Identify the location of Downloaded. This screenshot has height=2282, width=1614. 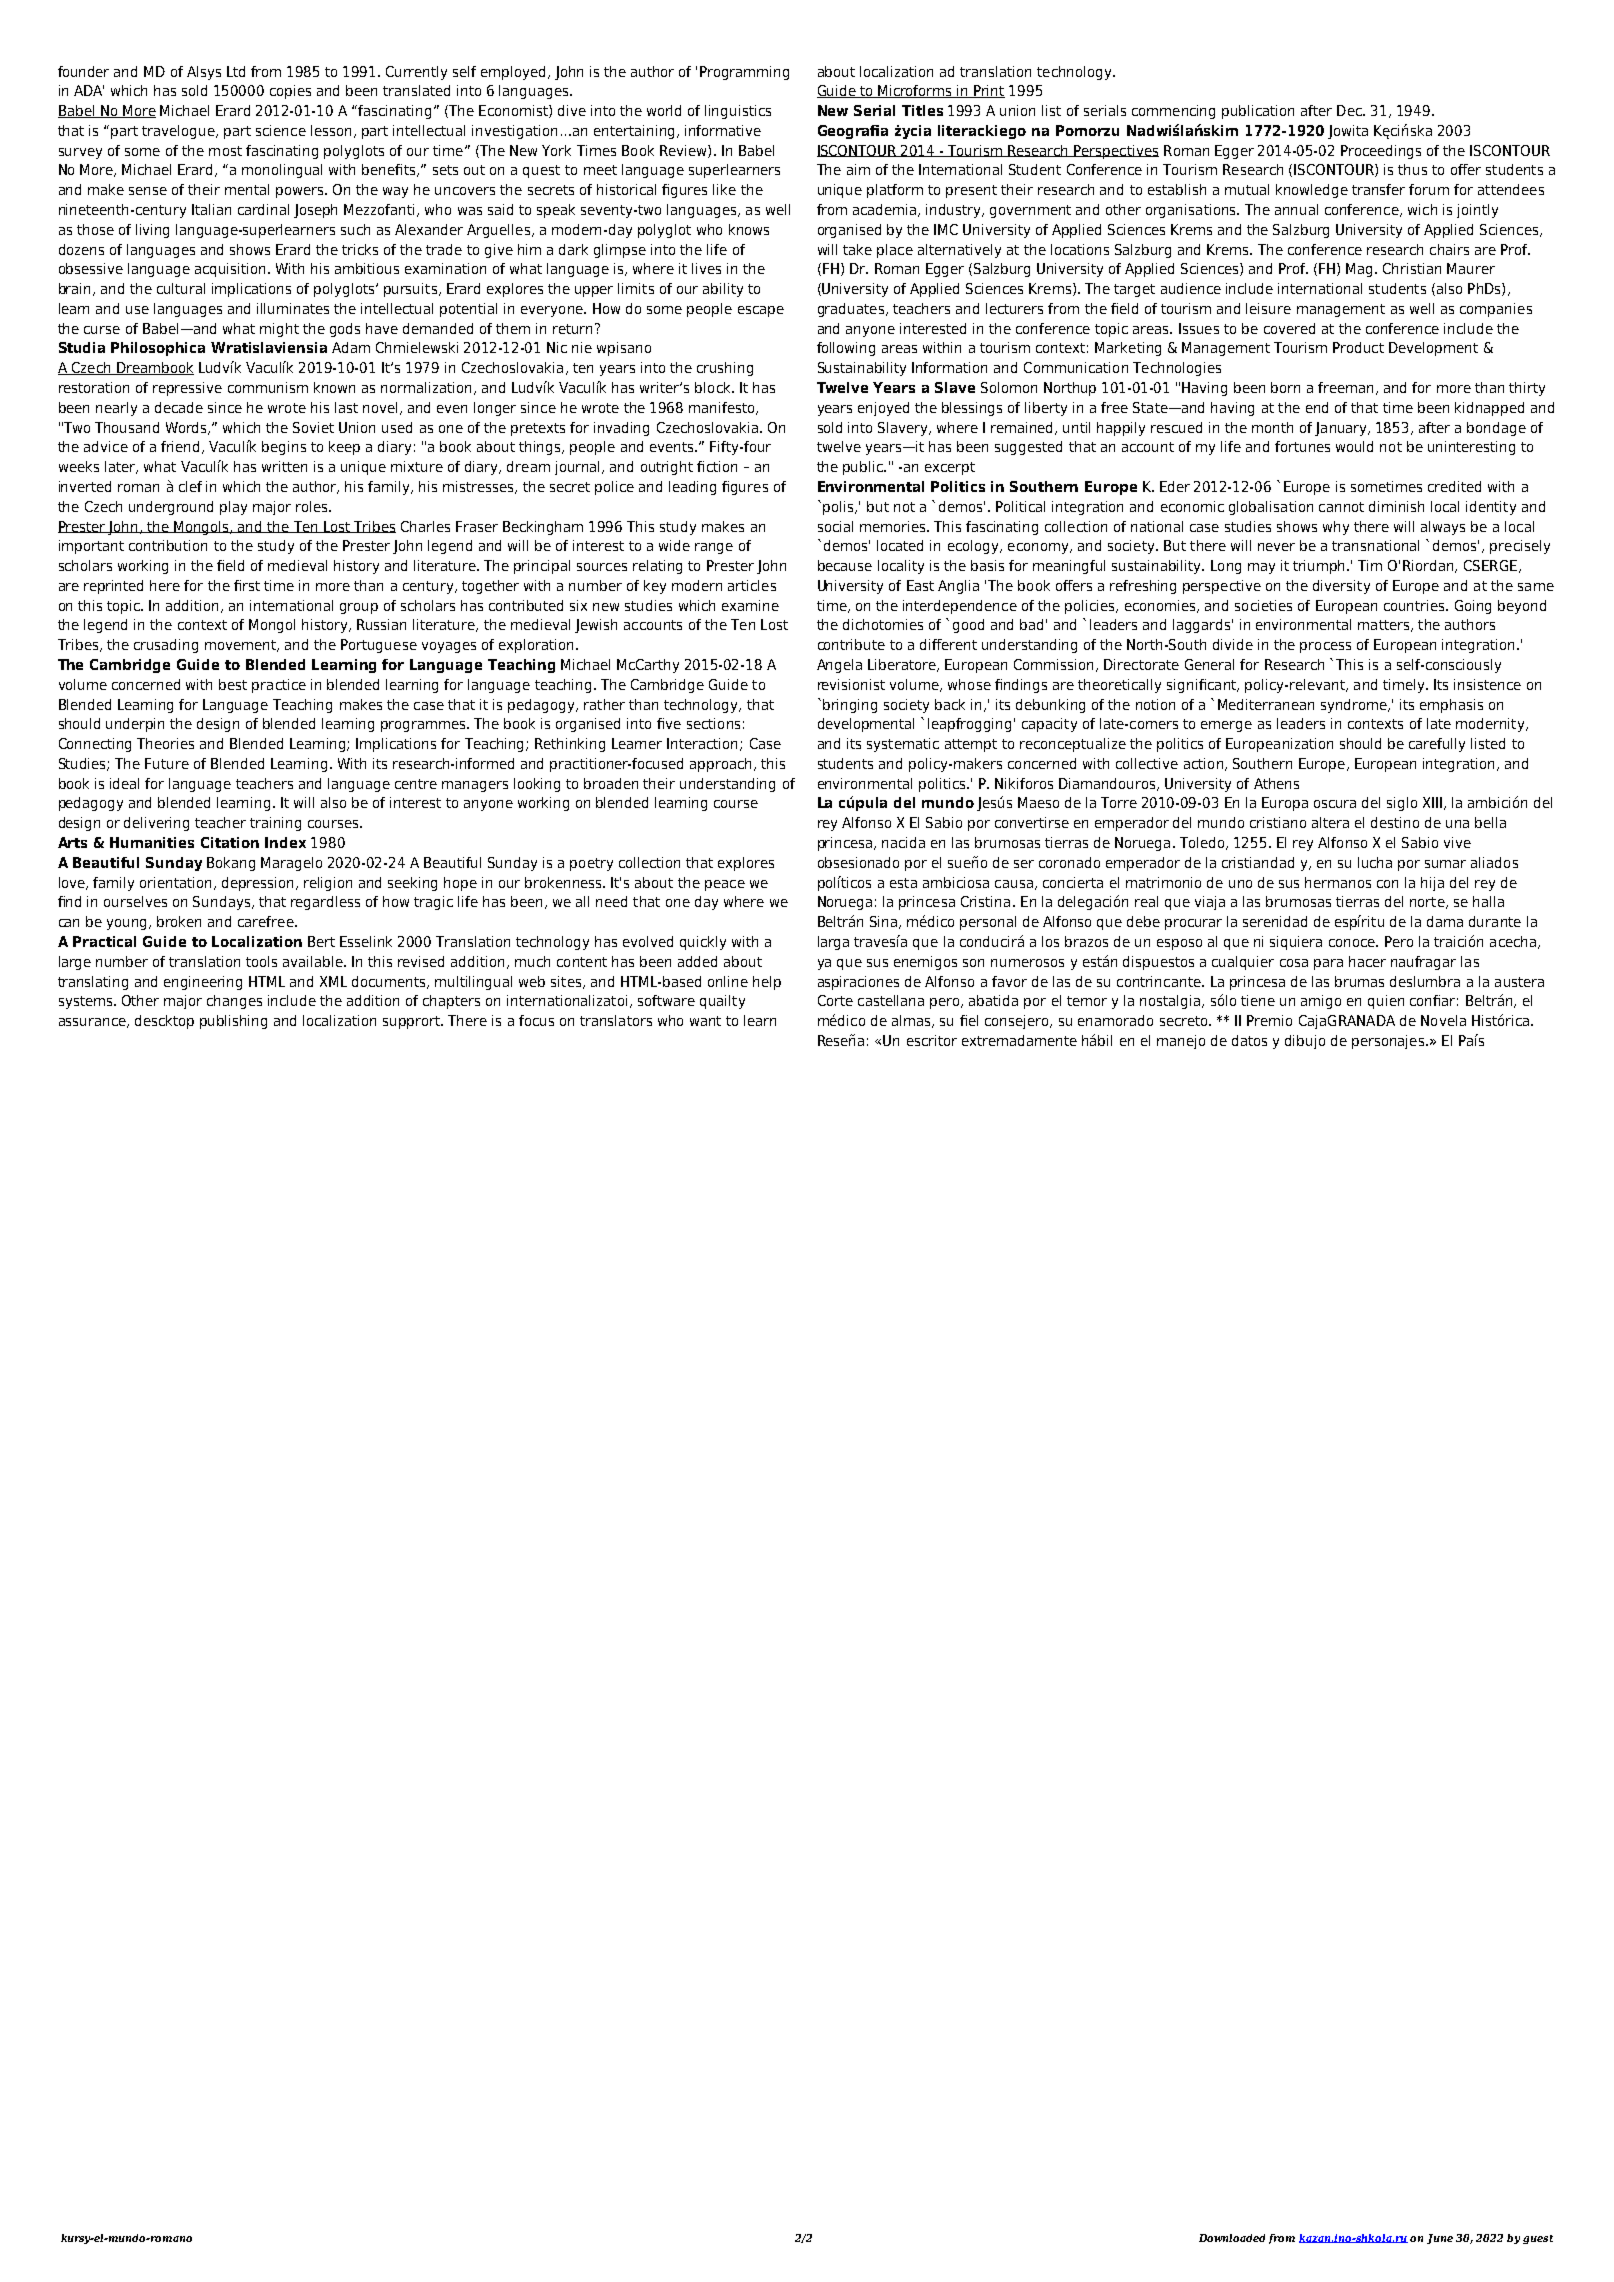
(1232, 2238).
